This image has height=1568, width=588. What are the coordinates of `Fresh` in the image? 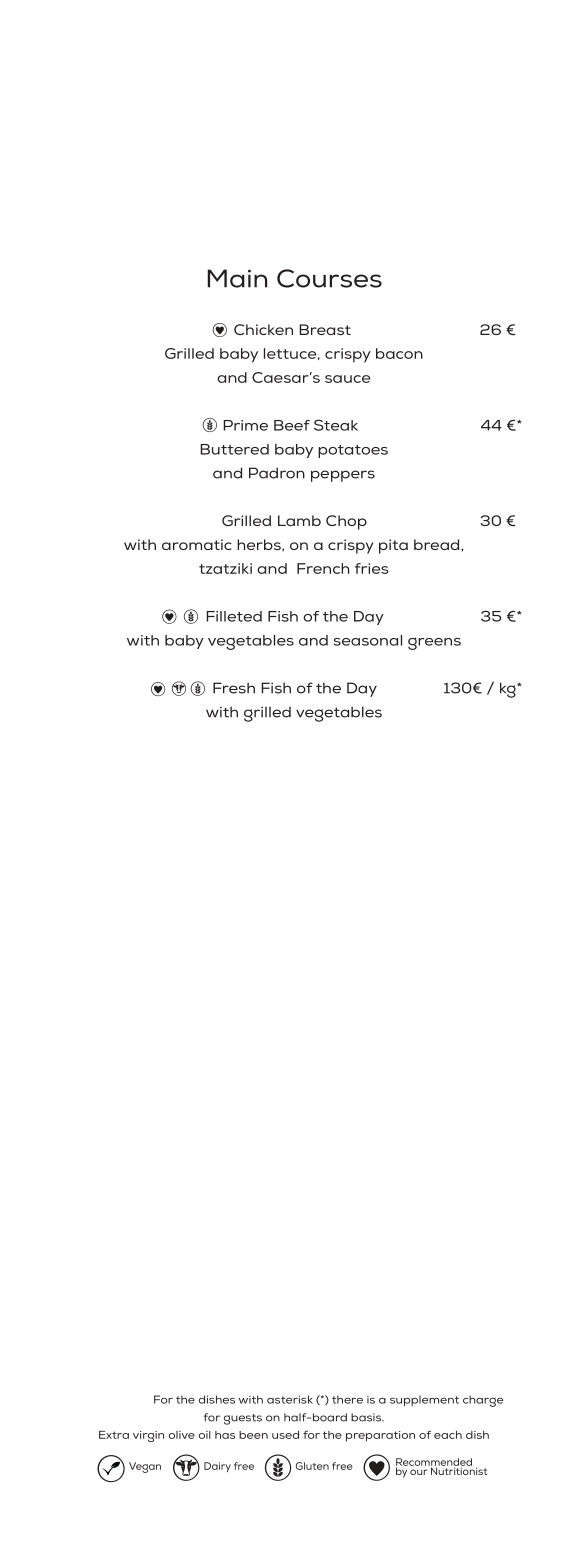 It's located at (234, 688).
